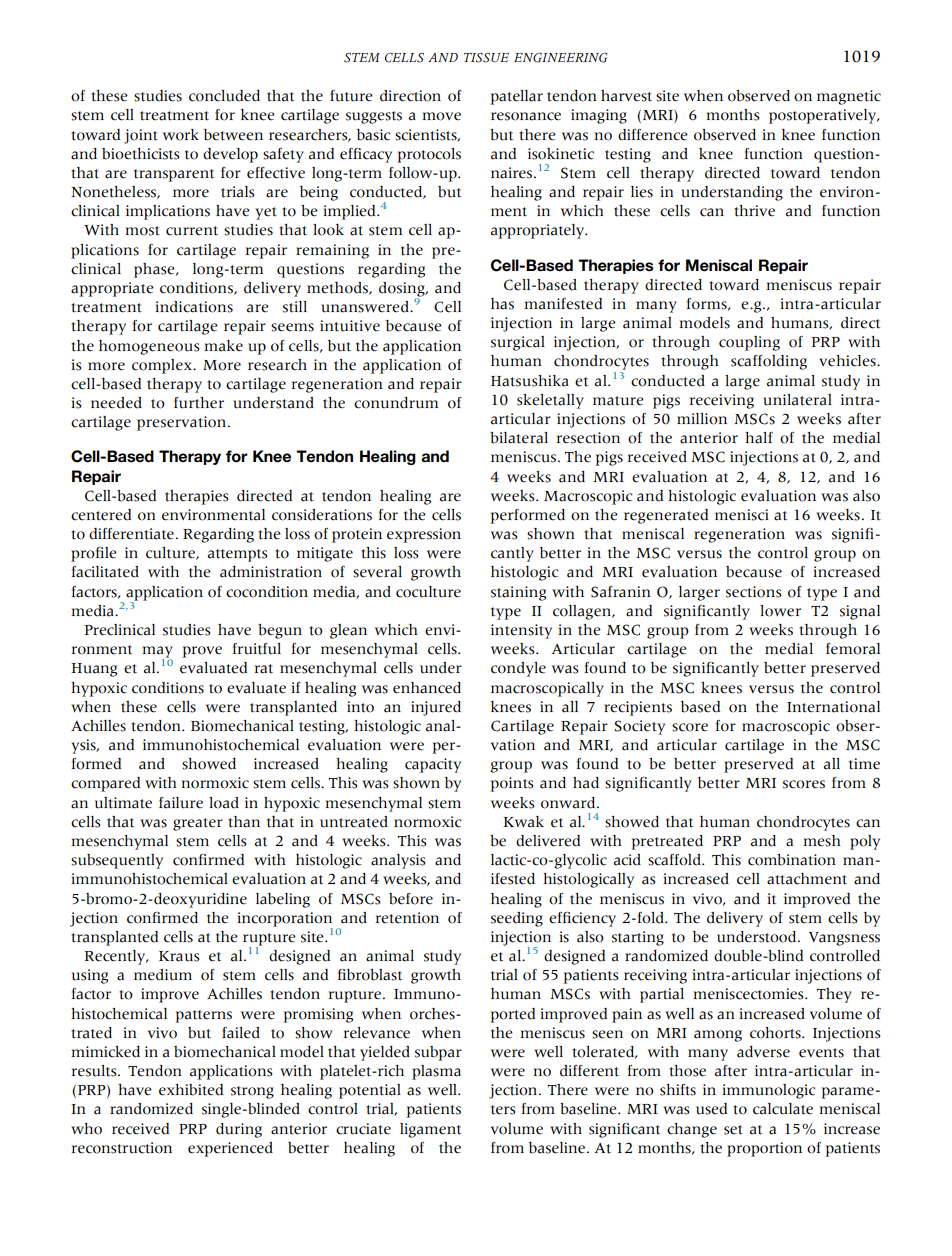 The height and width of the document is (1256, 952). What do you see at coordinates (519, 438) in the document?
I see `bilateral` at bounding box center [519, 438].
